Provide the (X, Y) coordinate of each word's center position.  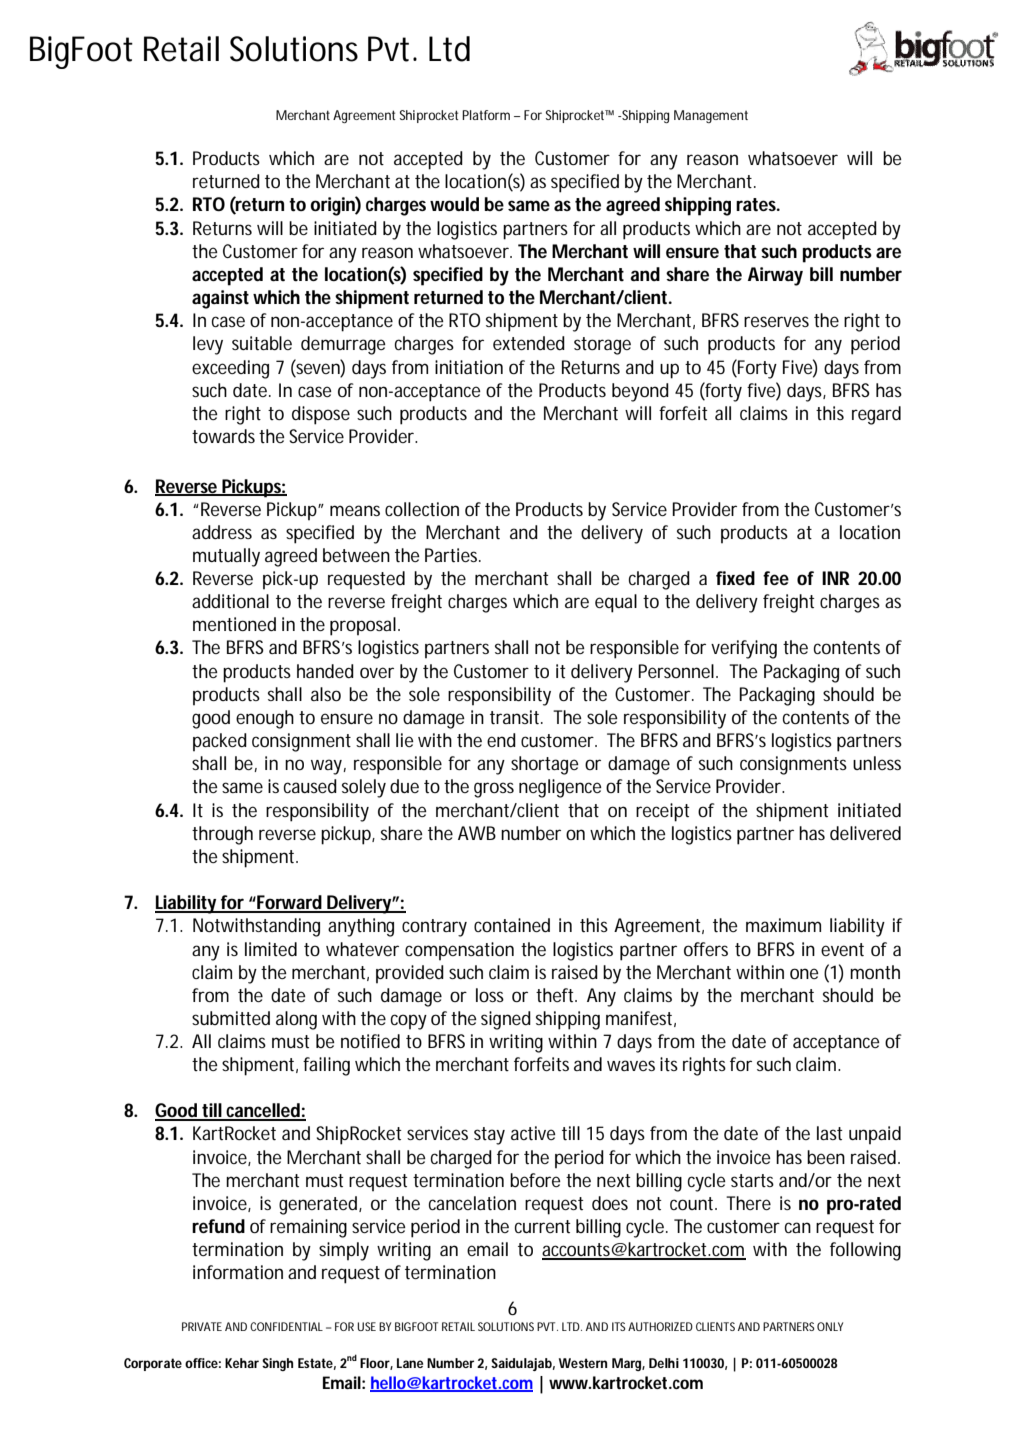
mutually (226, 557)
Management (711, 116)
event (842, 950)
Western (583, 1363)
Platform (486, 115)
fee (776, 578)
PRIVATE (202, 1326)
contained (512, 925)
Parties (452, 555)
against (220, 299)
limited (271, 949)
